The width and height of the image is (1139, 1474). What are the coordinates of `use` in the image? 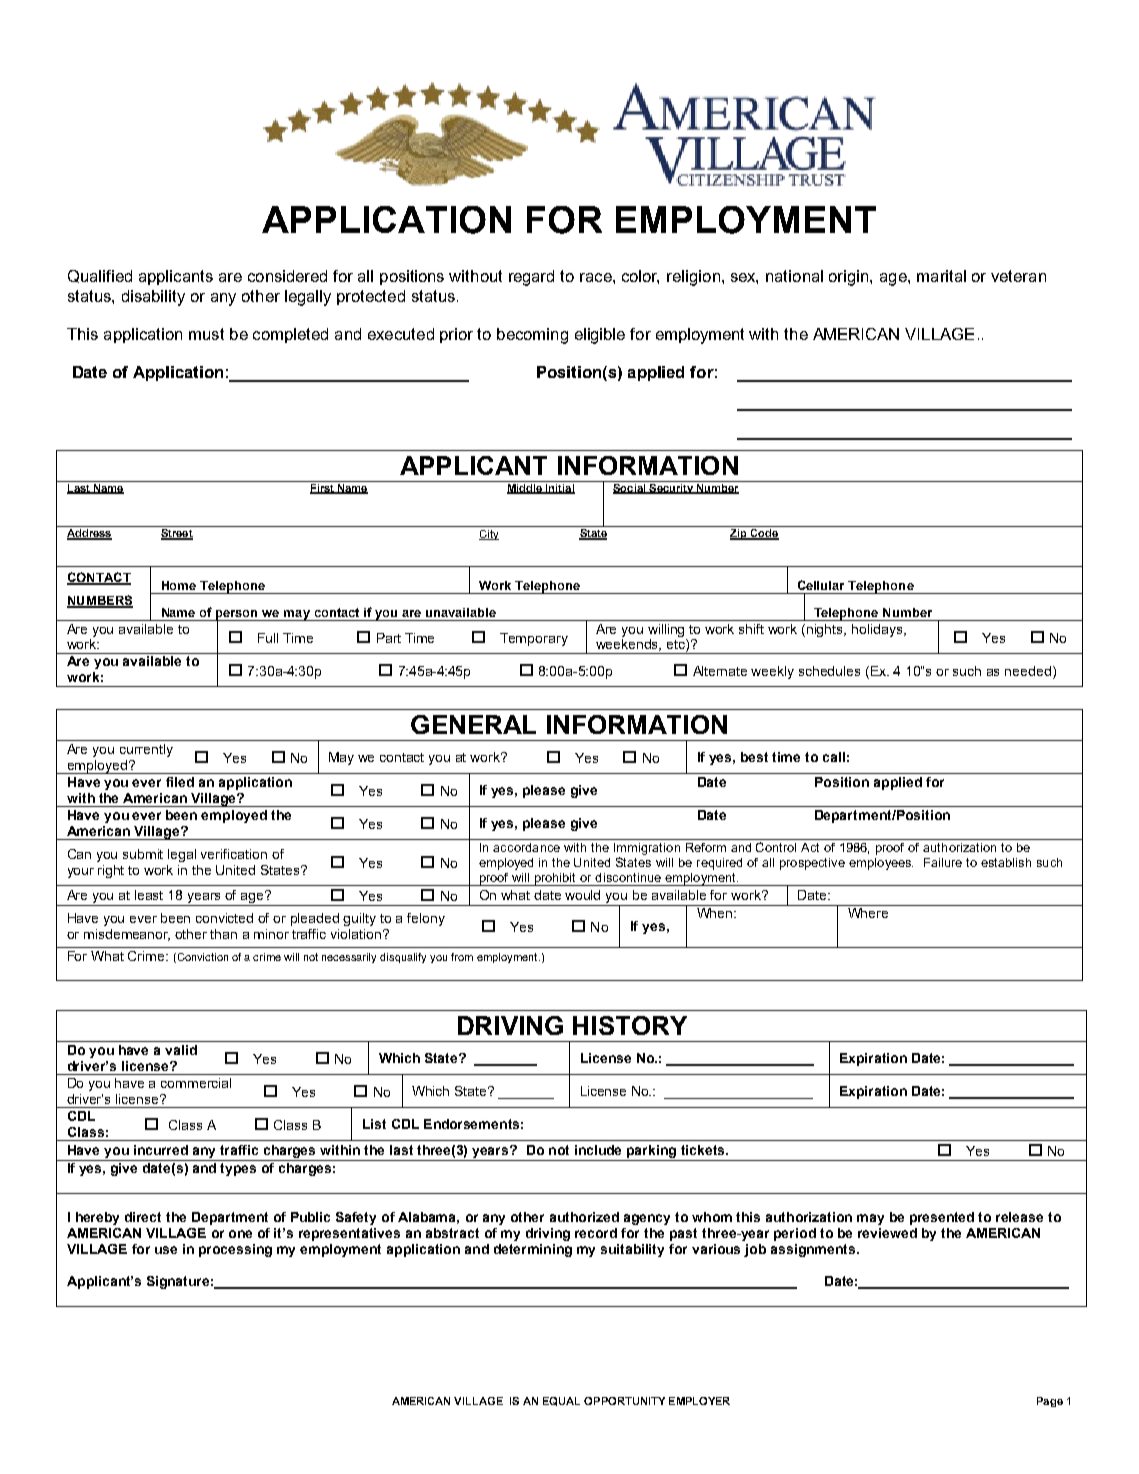 It's located at (166, 1250).
